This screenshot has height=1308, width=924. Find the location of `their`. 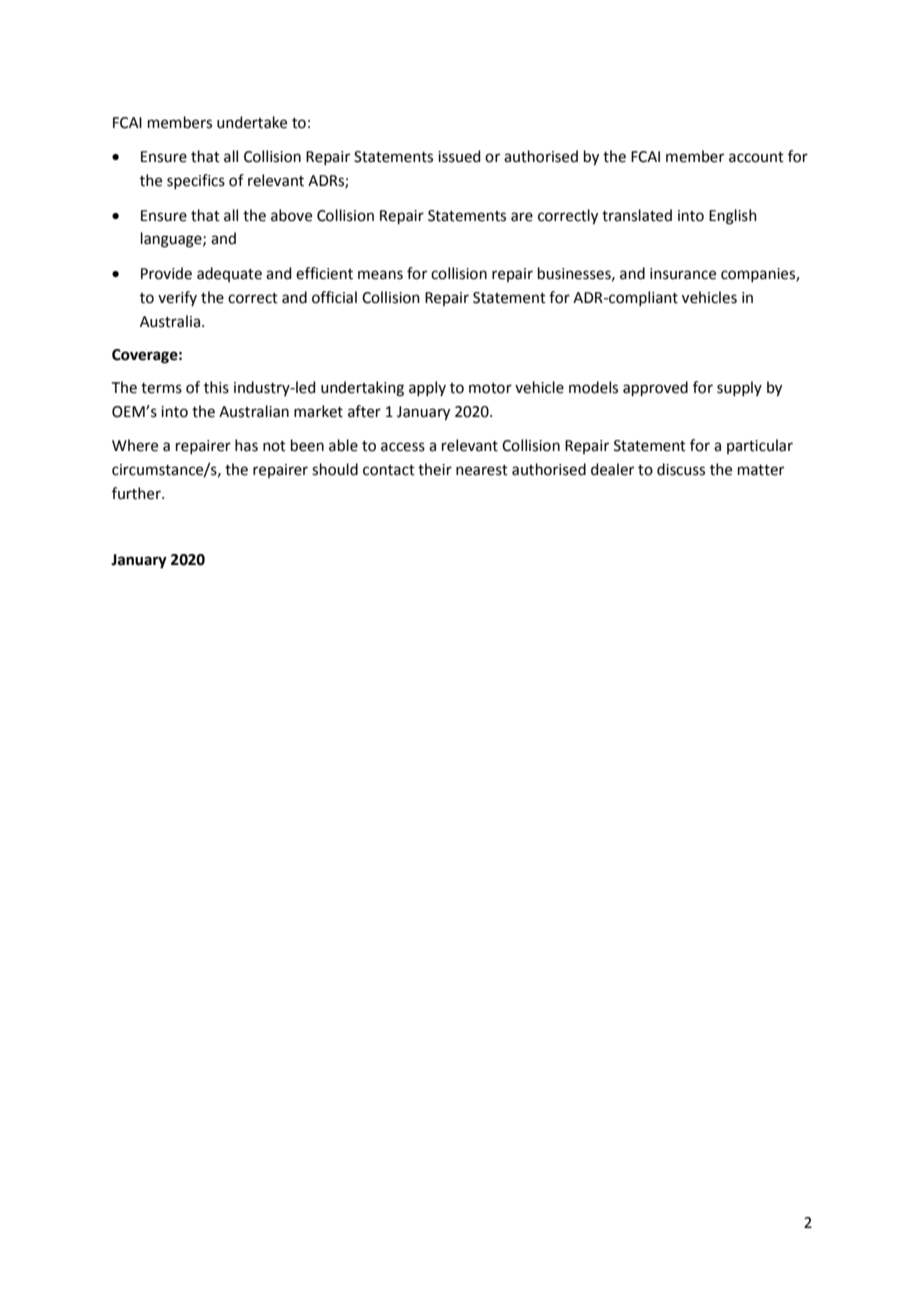

their is located at coordinates (435, 469).
